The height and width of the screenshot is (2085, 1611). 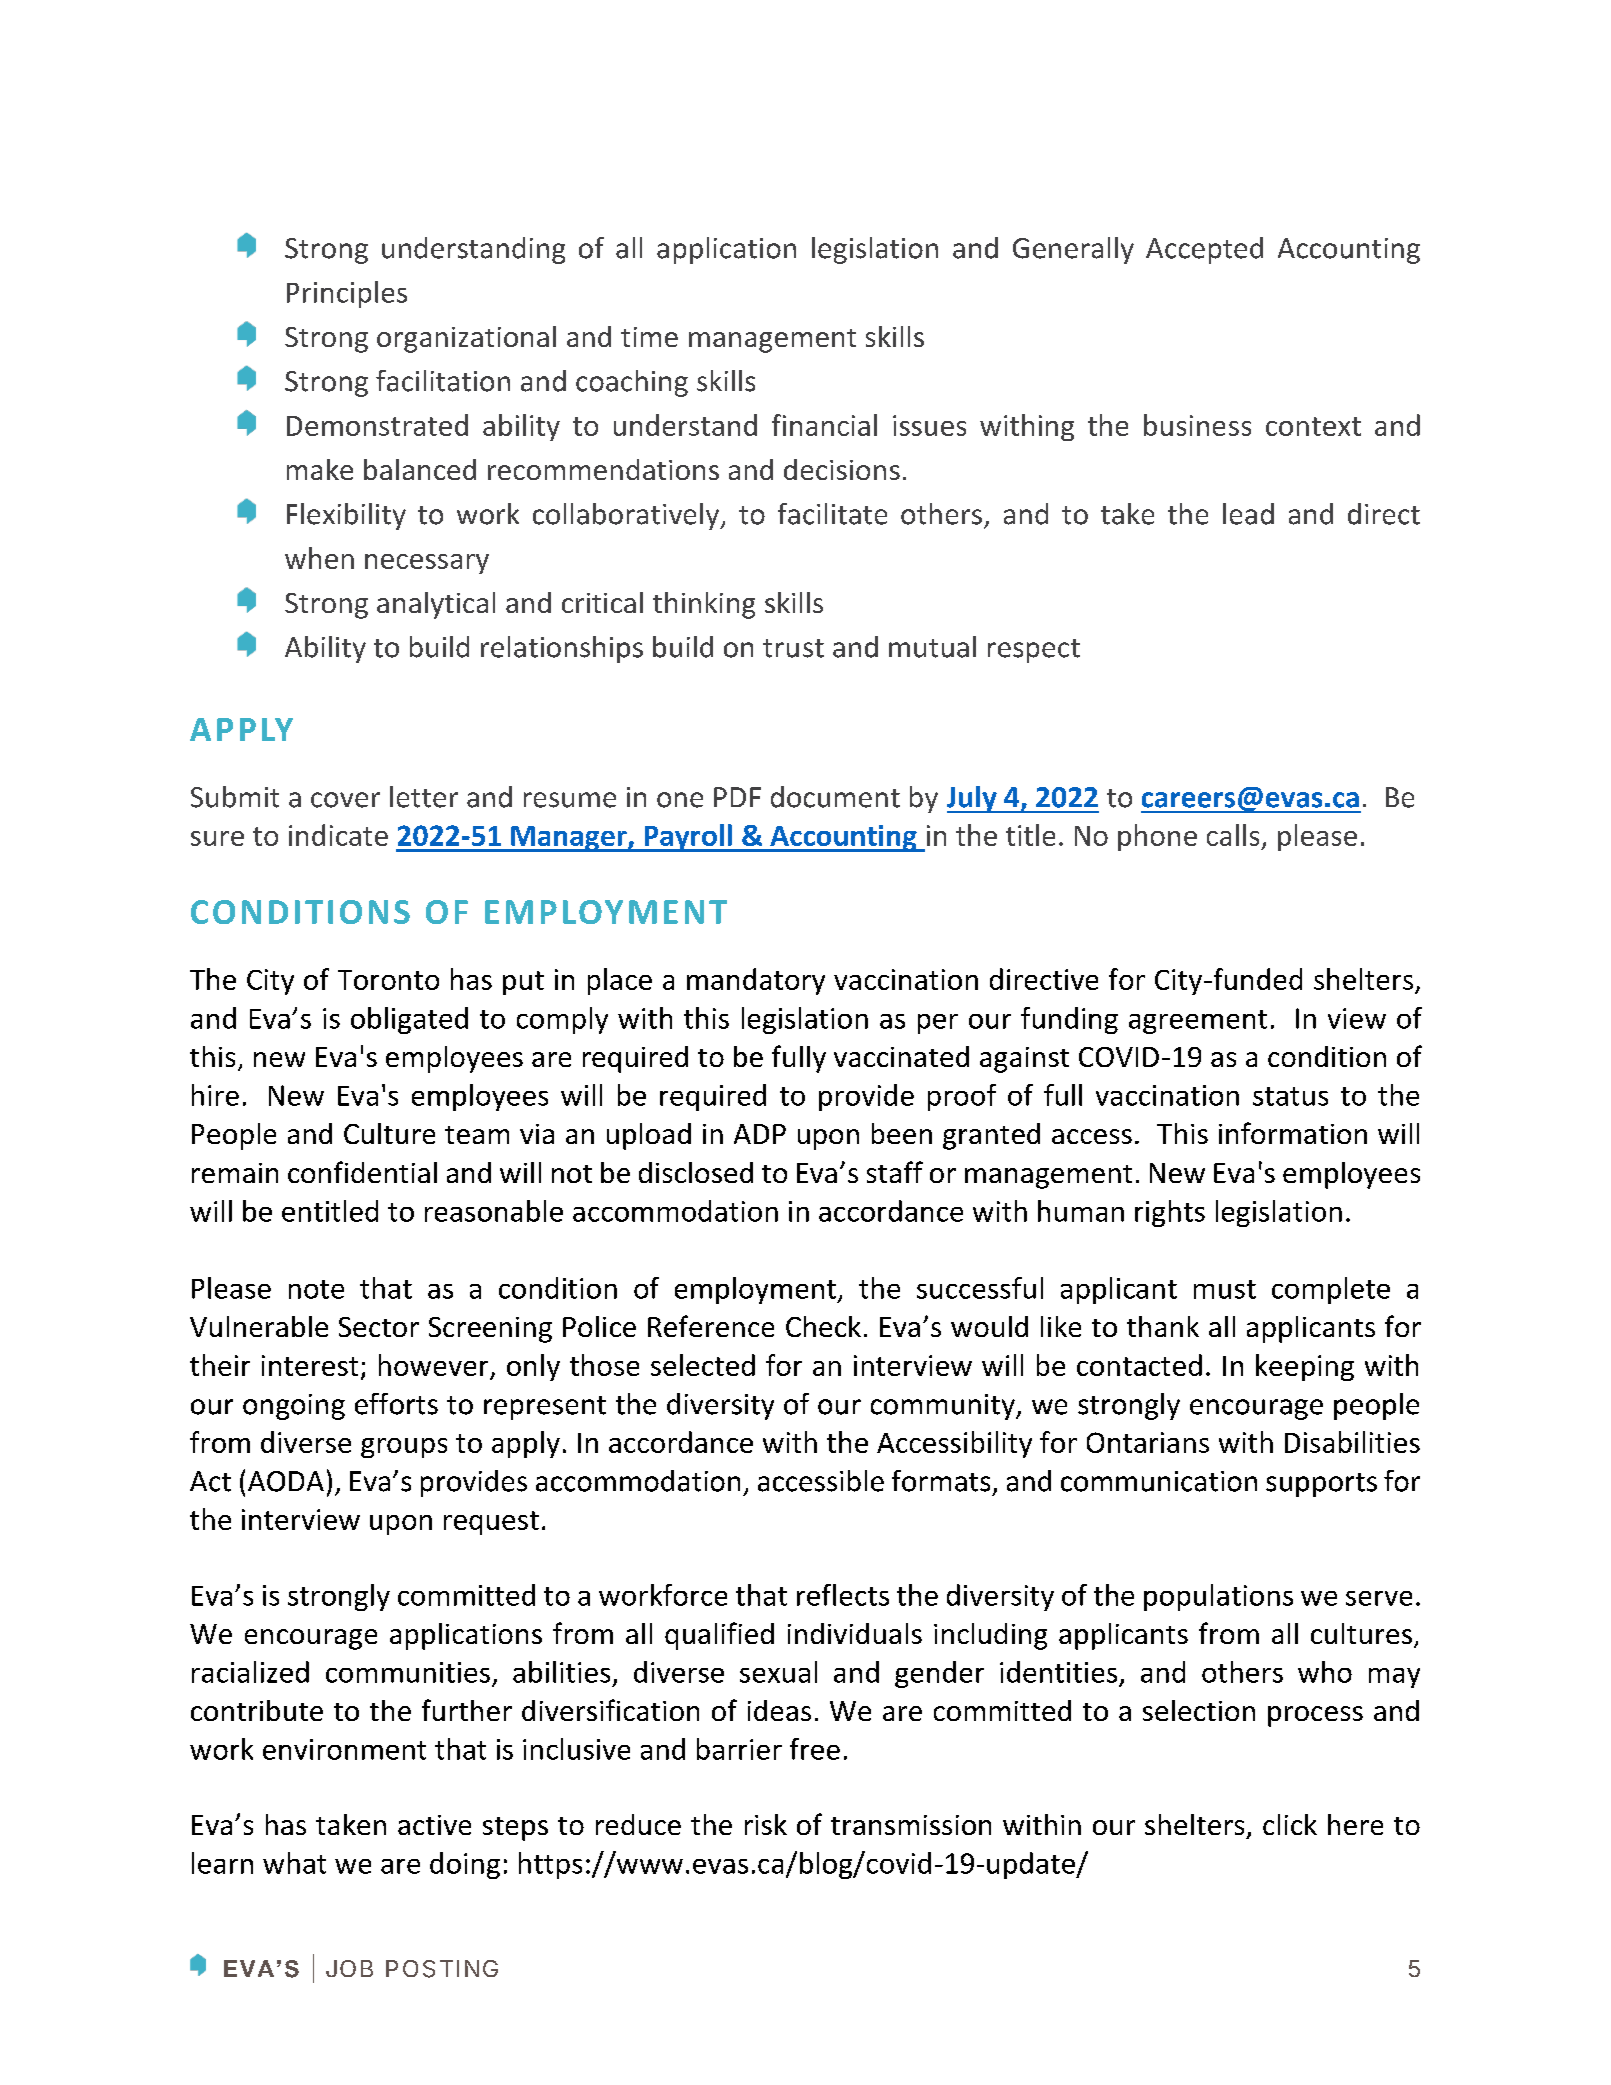 What do you see at coordinates (349, 1968) in the screenshot?
I see `JOB` at bounding box center [349, 1968].
